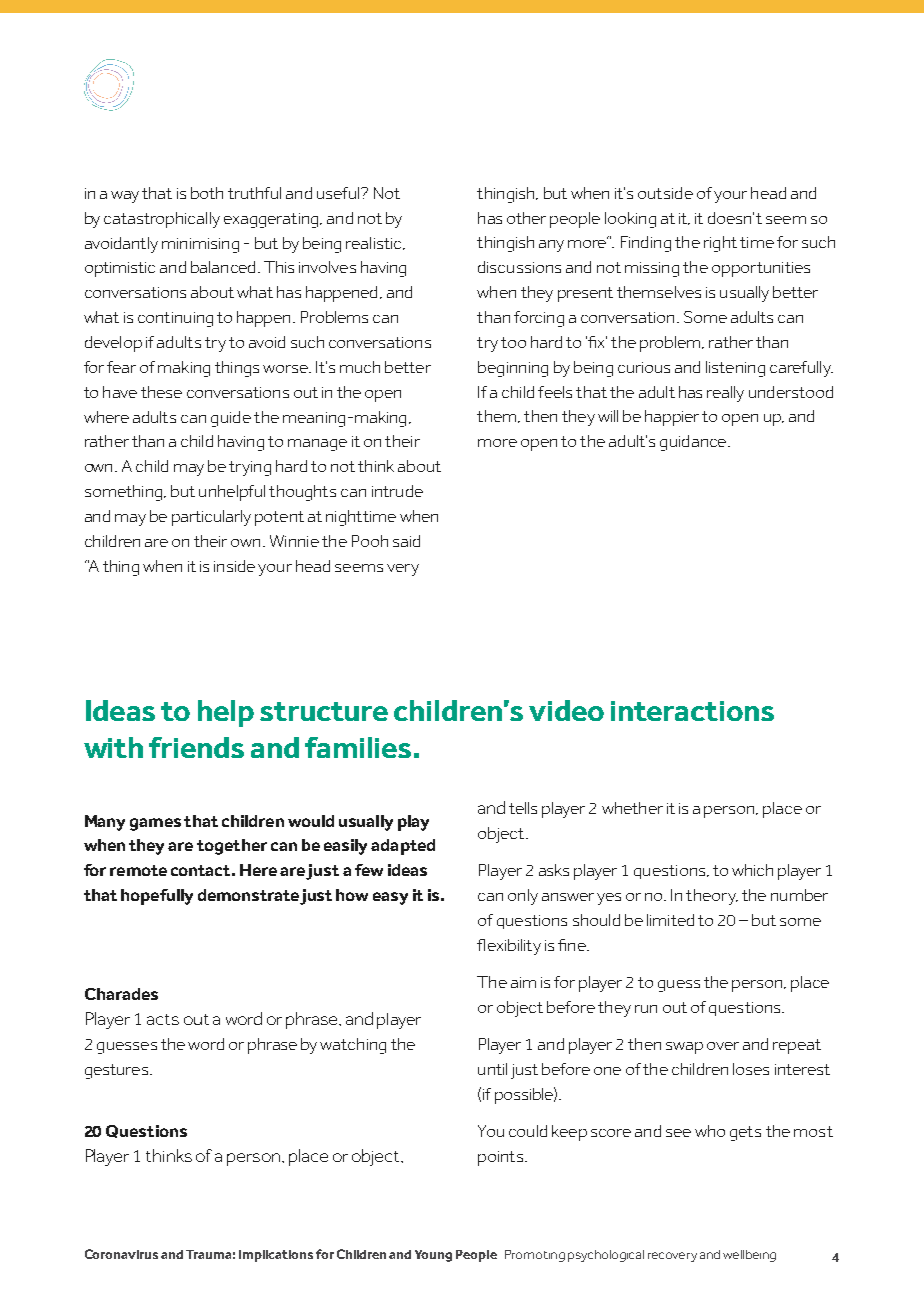  What do you see at coordinates (162, 220) in the screenshot?
I see `catastrophically` at bounding box center [162, 220].
